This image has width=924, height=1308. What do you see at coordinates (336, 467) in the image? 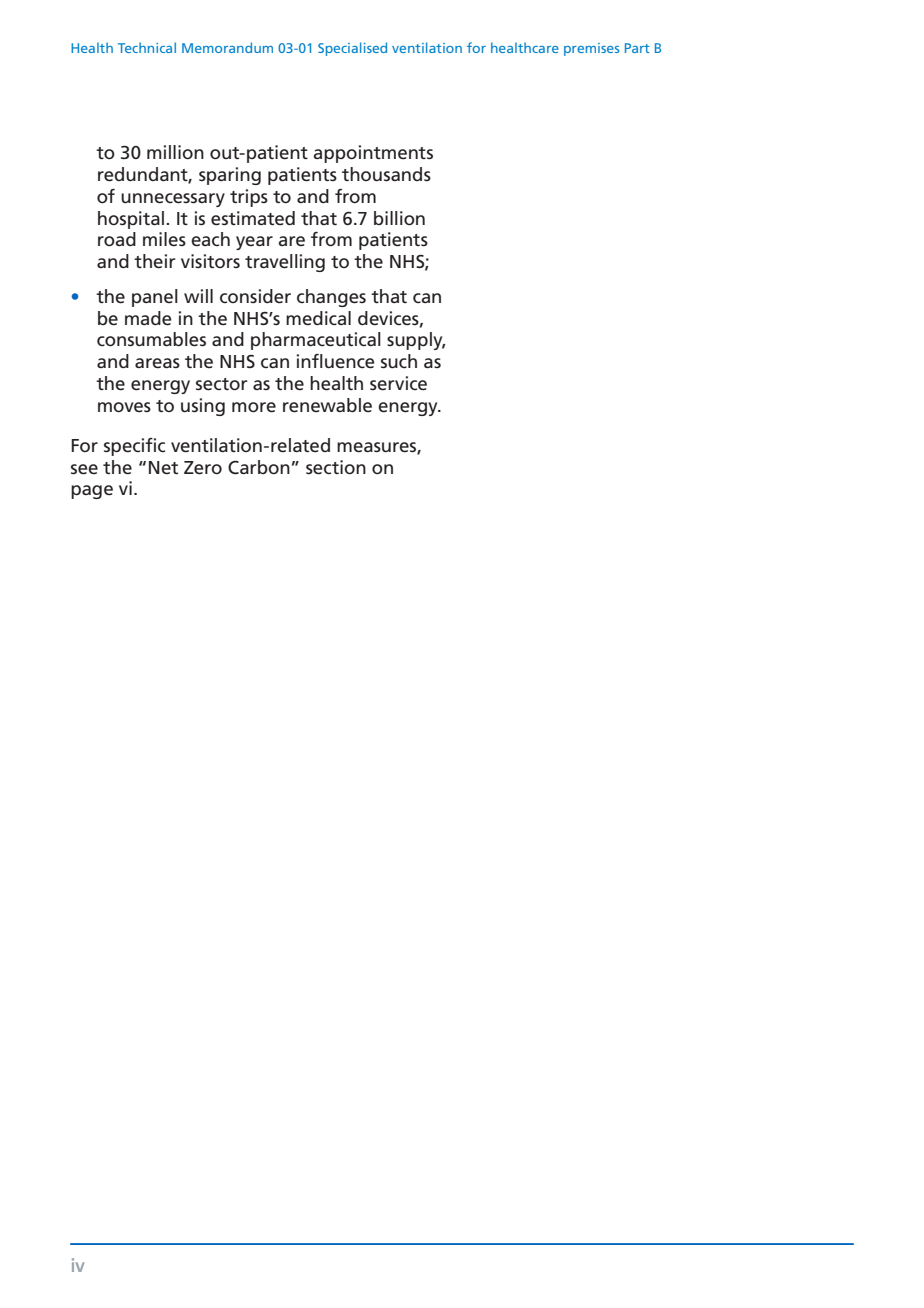
I see `section` at bounding box center [336, 467].
